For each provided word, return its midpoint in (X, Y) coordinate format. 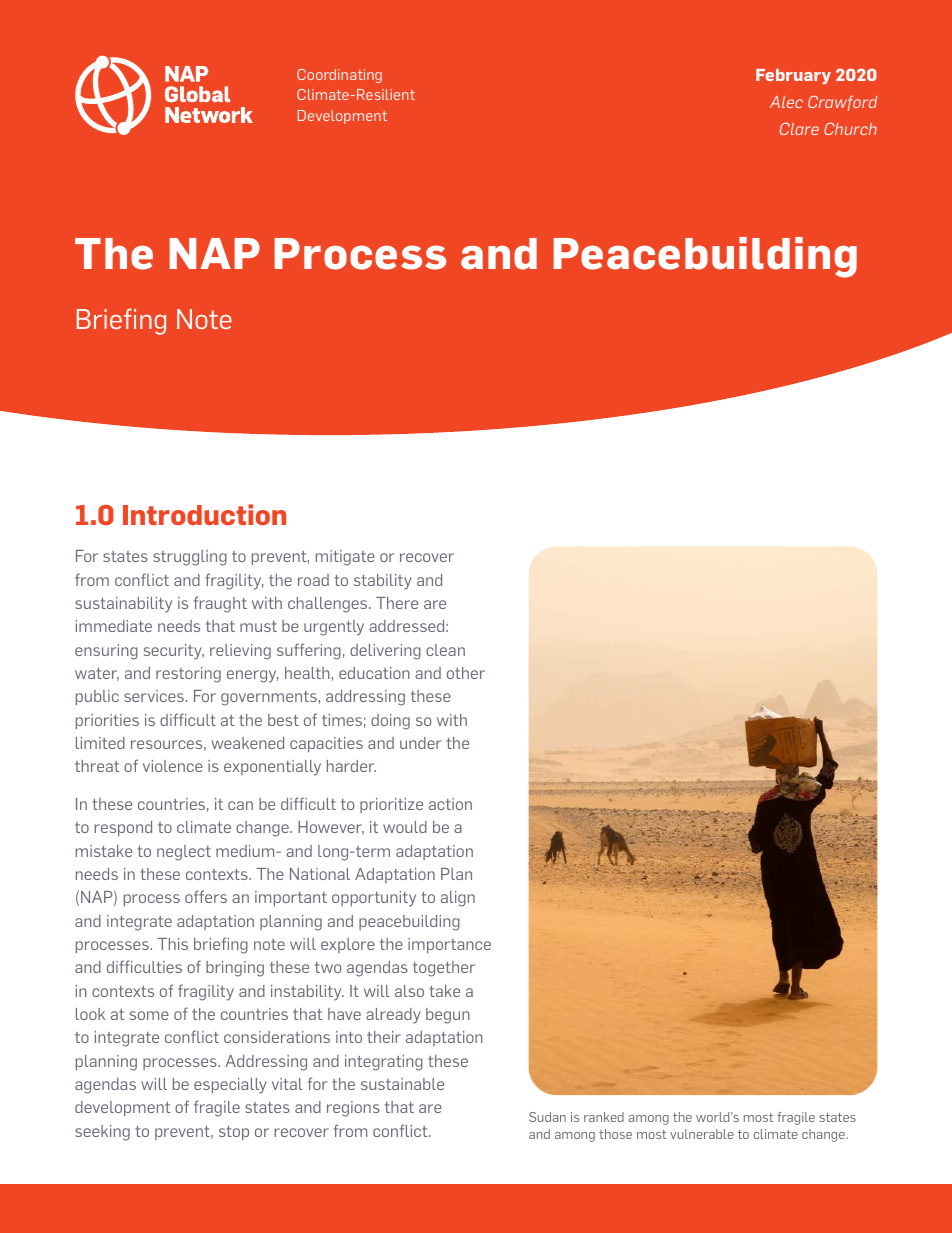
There (397, 603)
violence (173, 766)
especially (230, 1086)
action (450, 804)
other (466, 673)
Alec (786, 102)
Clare (799, 128)
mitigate (345, 558)
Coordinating (339, 76)
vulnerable (702, 1134)
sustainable (402, 1084)
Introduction (204, 514)
